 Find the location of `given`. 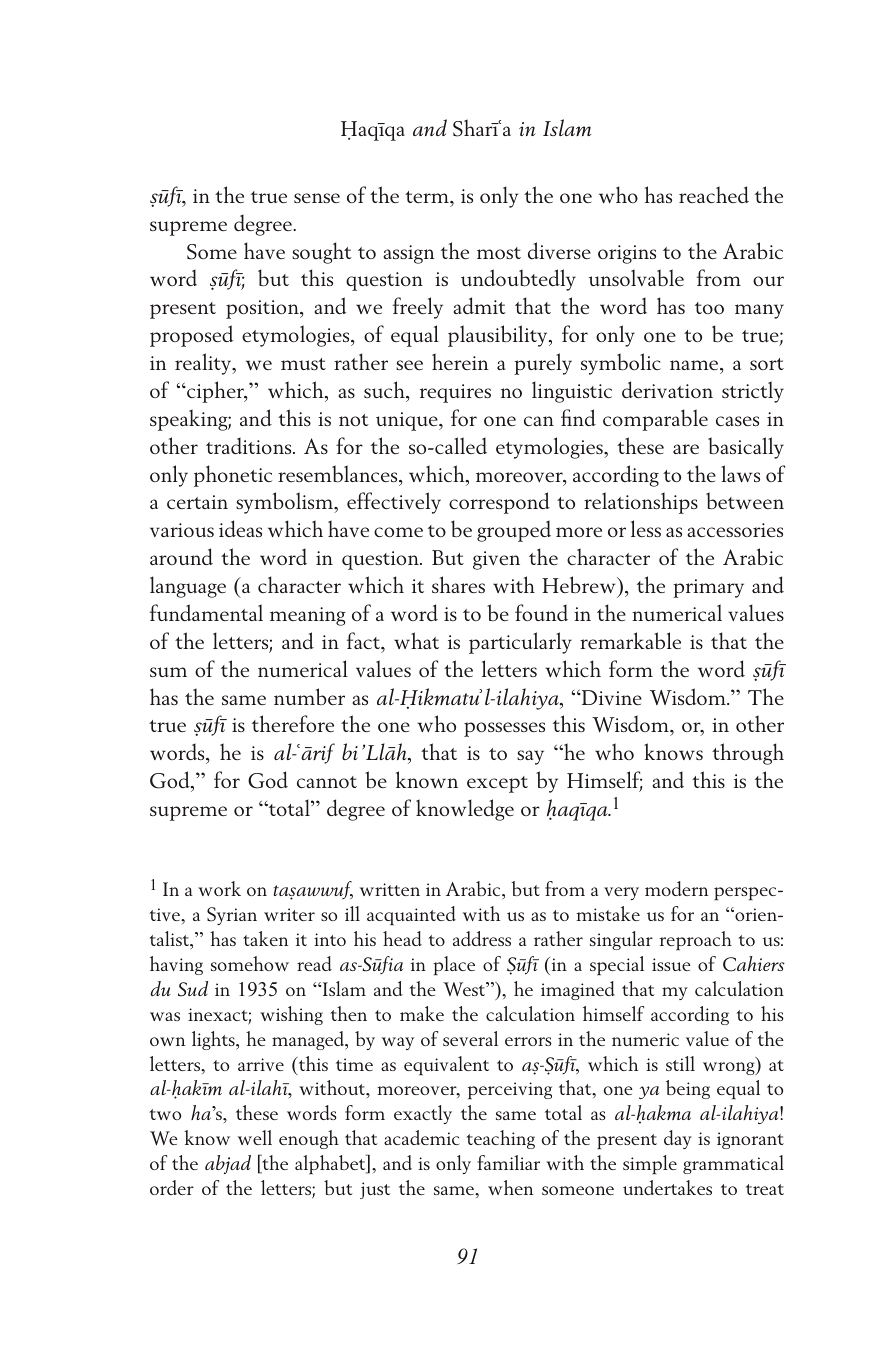

given is located at coordinates (496, 560).
